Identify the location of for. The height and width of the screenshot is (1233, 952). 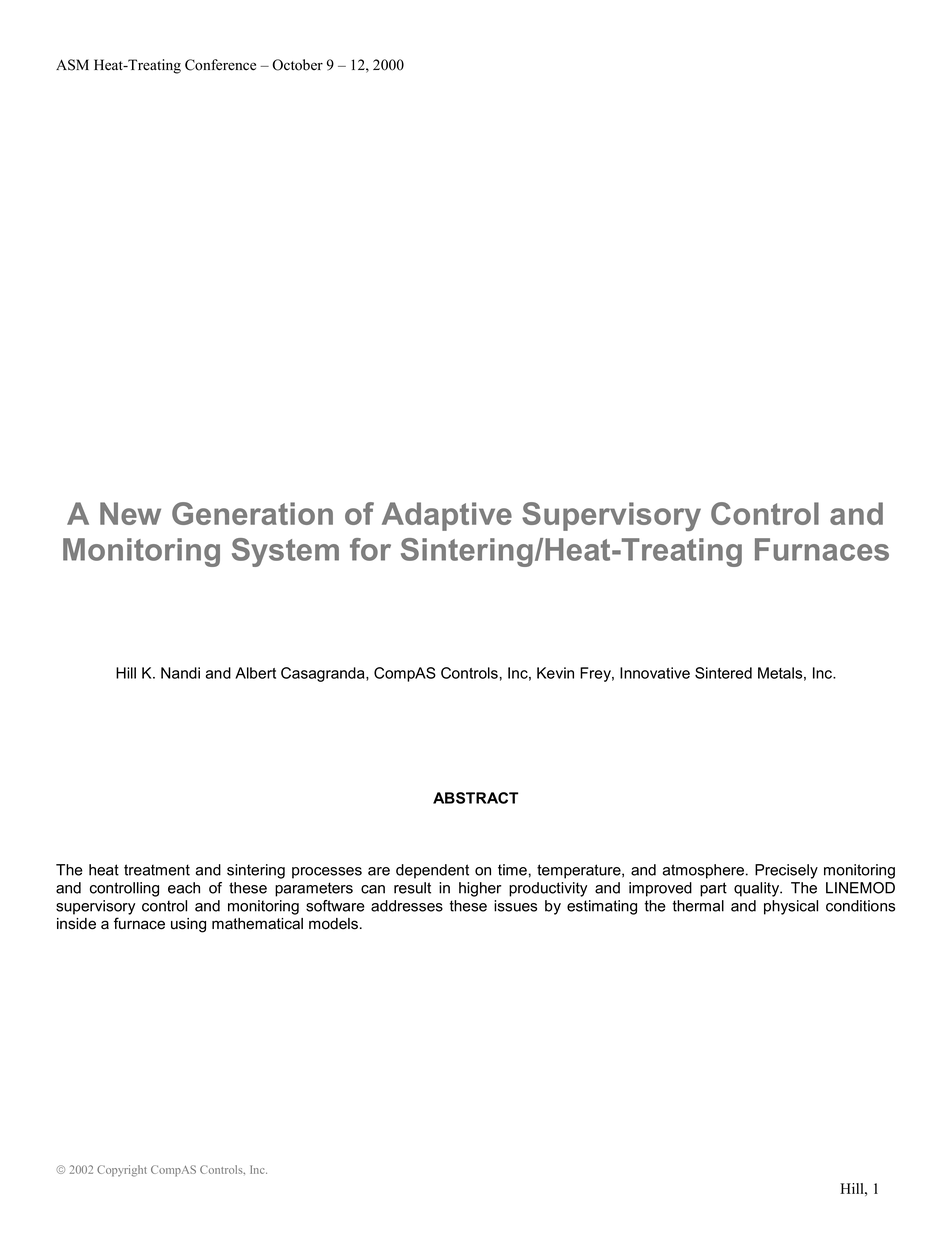
(370, 549).
